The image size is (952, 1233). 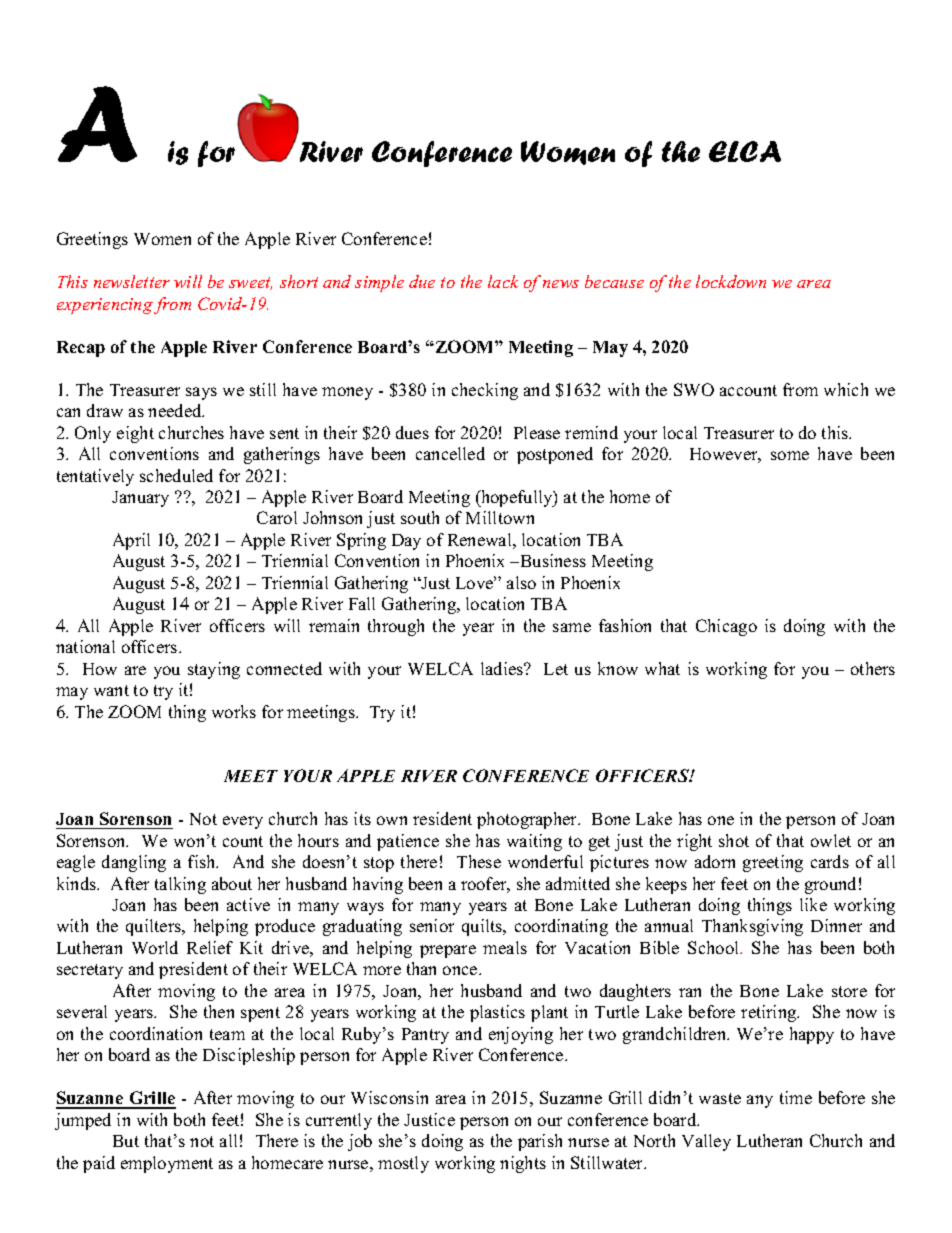 I want to click on Valley, so click(x=706, y=1142).
